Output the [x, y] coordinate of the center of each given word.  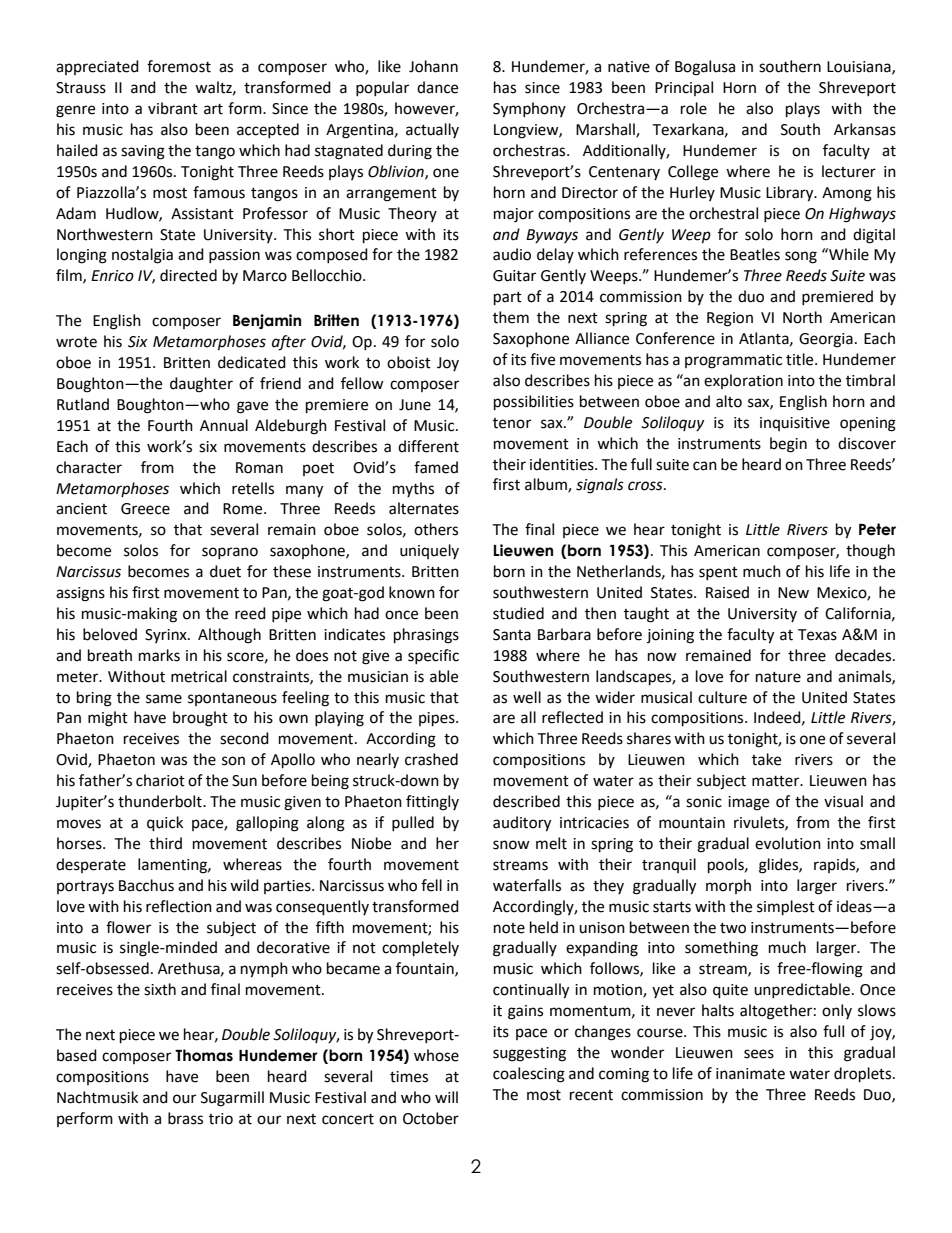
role [694, 108]
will [446, 1097]
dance [437, 87]
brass [185, 1118]
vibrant [173, 108]
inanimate [750, 1074]
